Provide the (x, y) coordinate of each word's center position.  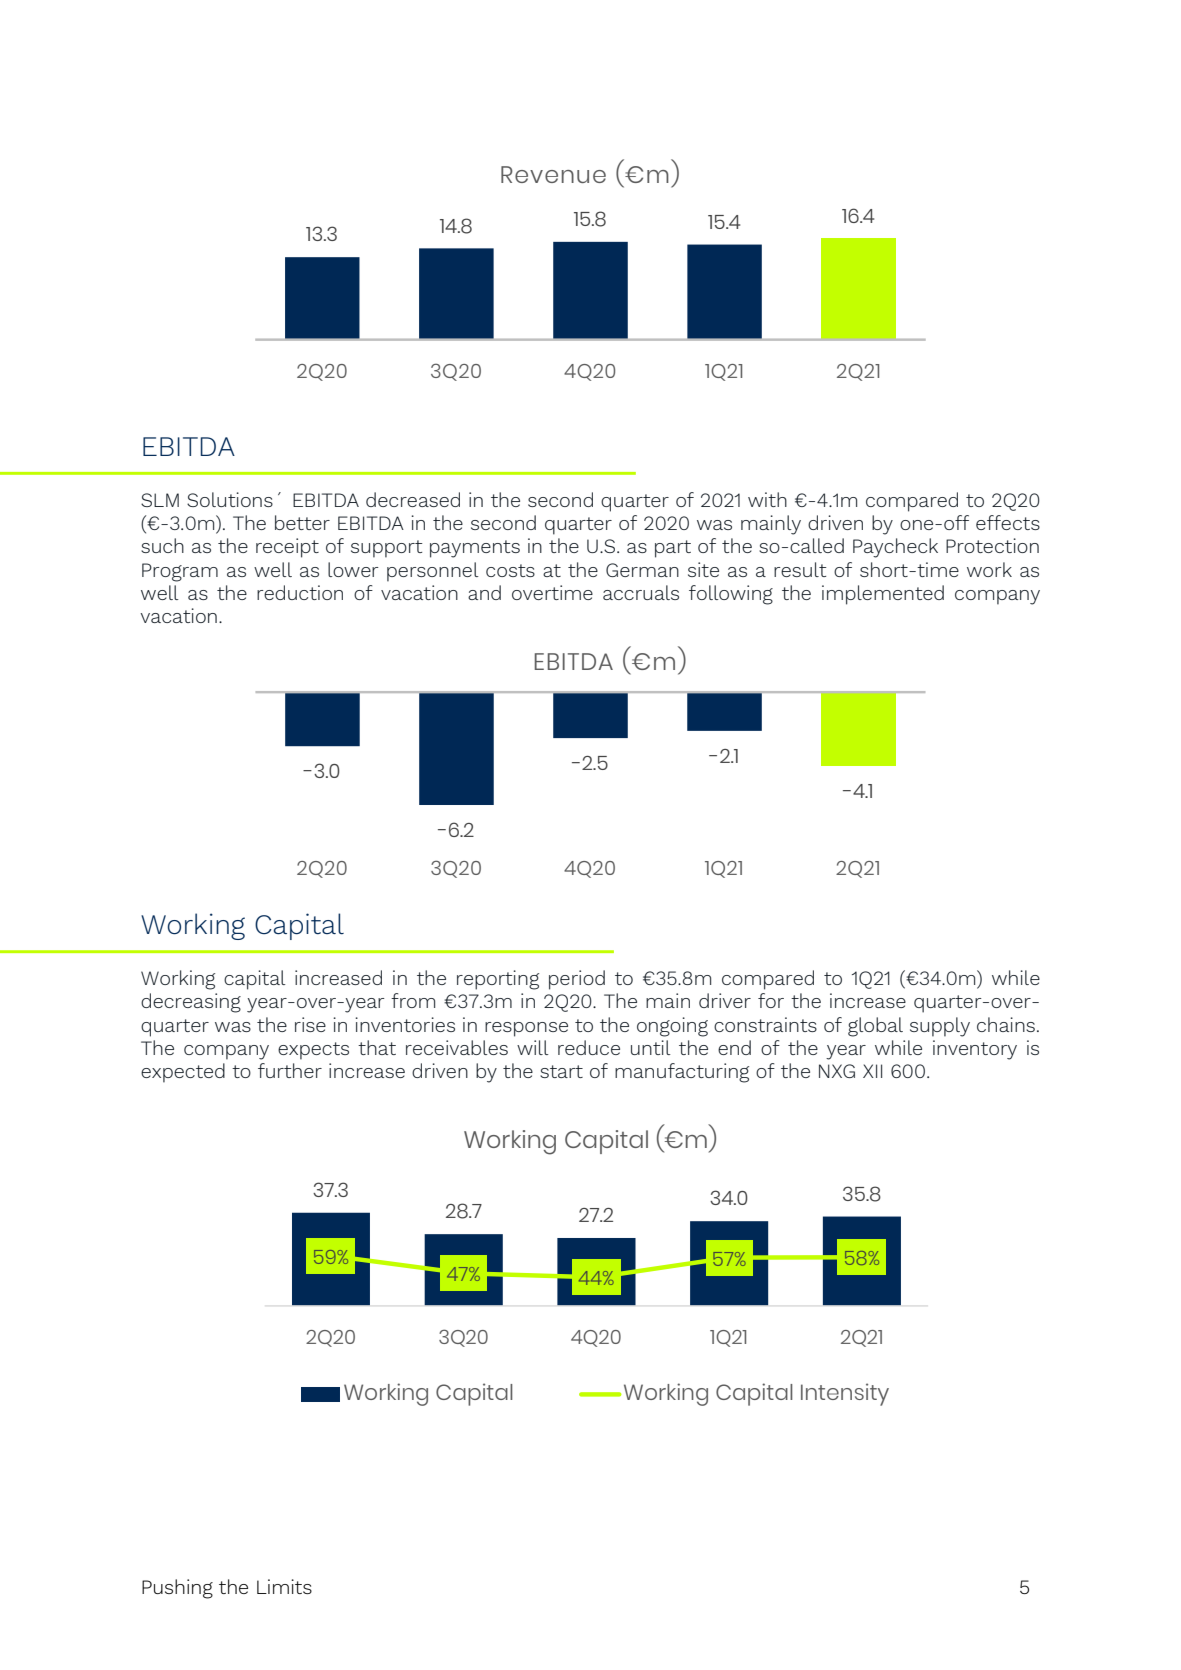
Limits (284, 1586)
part (673, 549)
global (875, 1027)
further (290, 1070)
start (561, 1071)
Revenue (553, 174)
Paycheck (895, 548)
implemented (883, 595)
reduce (589, 1047)
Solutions (230, 499)
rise (310, 1024)
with (767, 499)
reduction (300, 592)
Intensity (845, 1394)
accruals (641, 592)
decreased (413, 499)
